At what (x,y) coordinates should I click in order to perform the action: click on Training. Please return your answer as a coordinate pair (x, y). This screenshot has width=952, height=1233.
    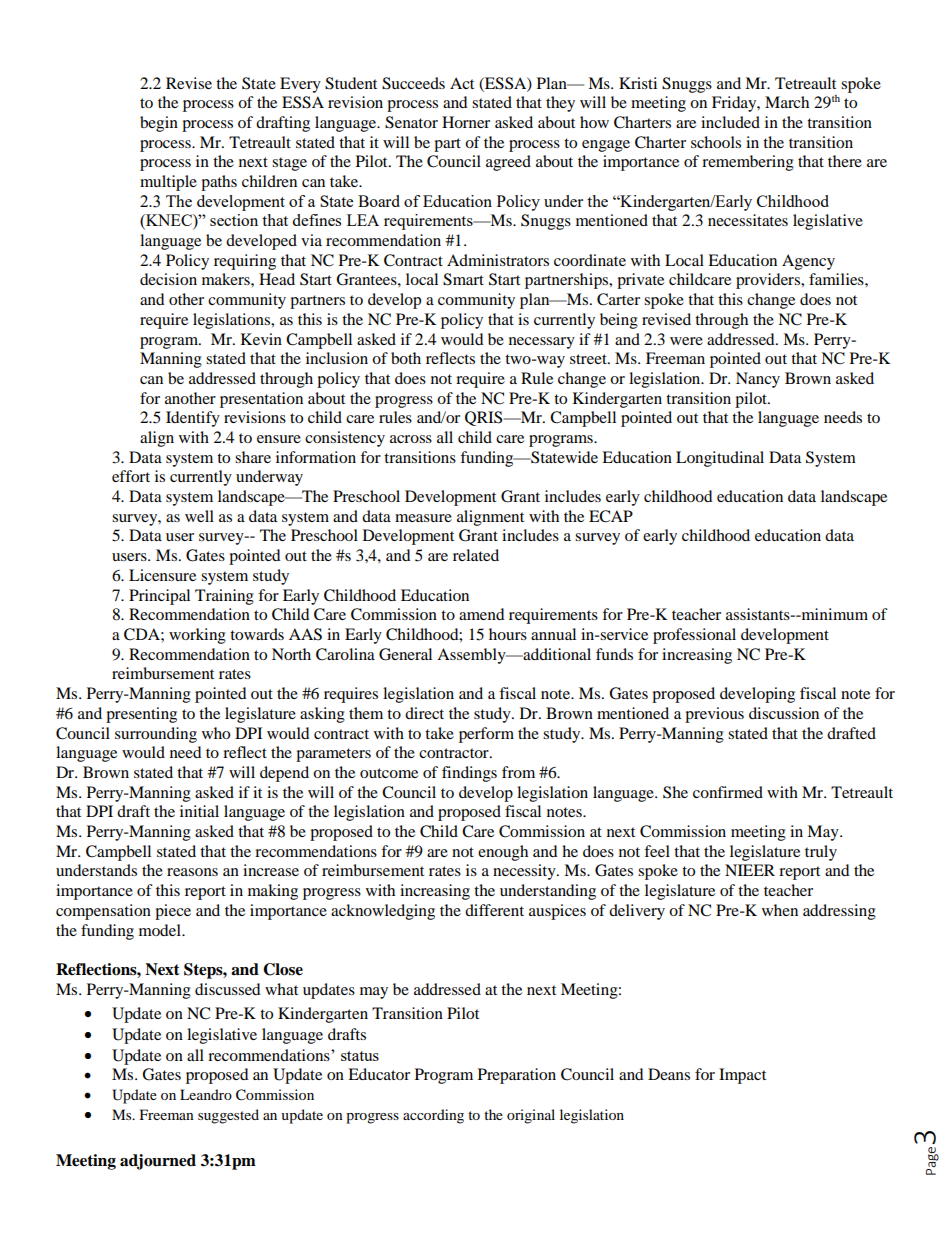
    Looking at the image, I should click on (224, 597).
